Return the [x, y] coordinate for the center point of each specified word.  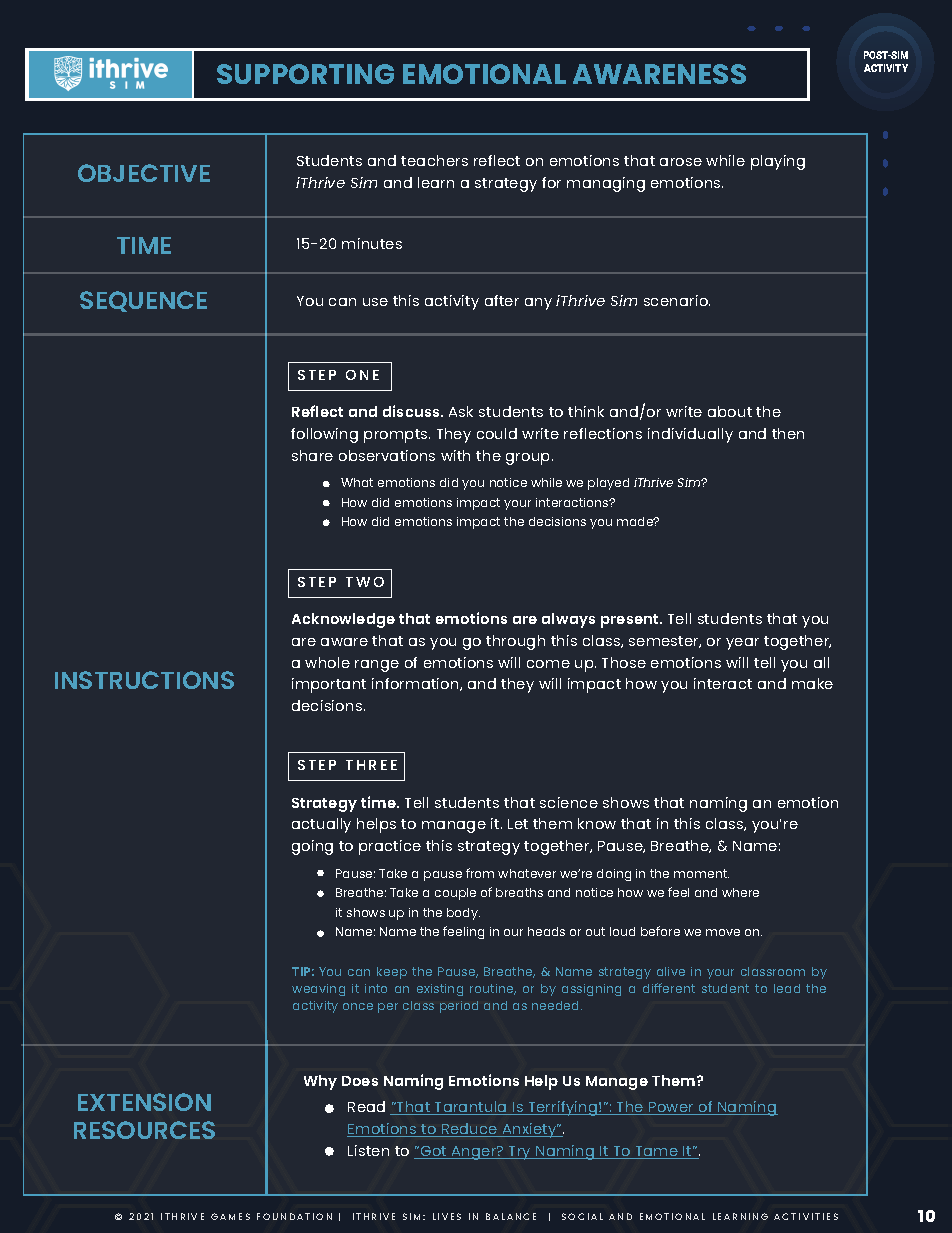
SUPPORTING [305, 74]
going [312, 847]
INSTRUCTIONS [144, 680]
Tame [656, 1152]
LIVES [447, 1216]
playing [778, 162]
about [730, 411]
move [723, 932]
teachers [434, 160]
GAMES [230, 1216]
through [515, 642]
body [463, 914]
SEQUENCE [143, 301]
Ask [461, 411]
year [742, 644]
